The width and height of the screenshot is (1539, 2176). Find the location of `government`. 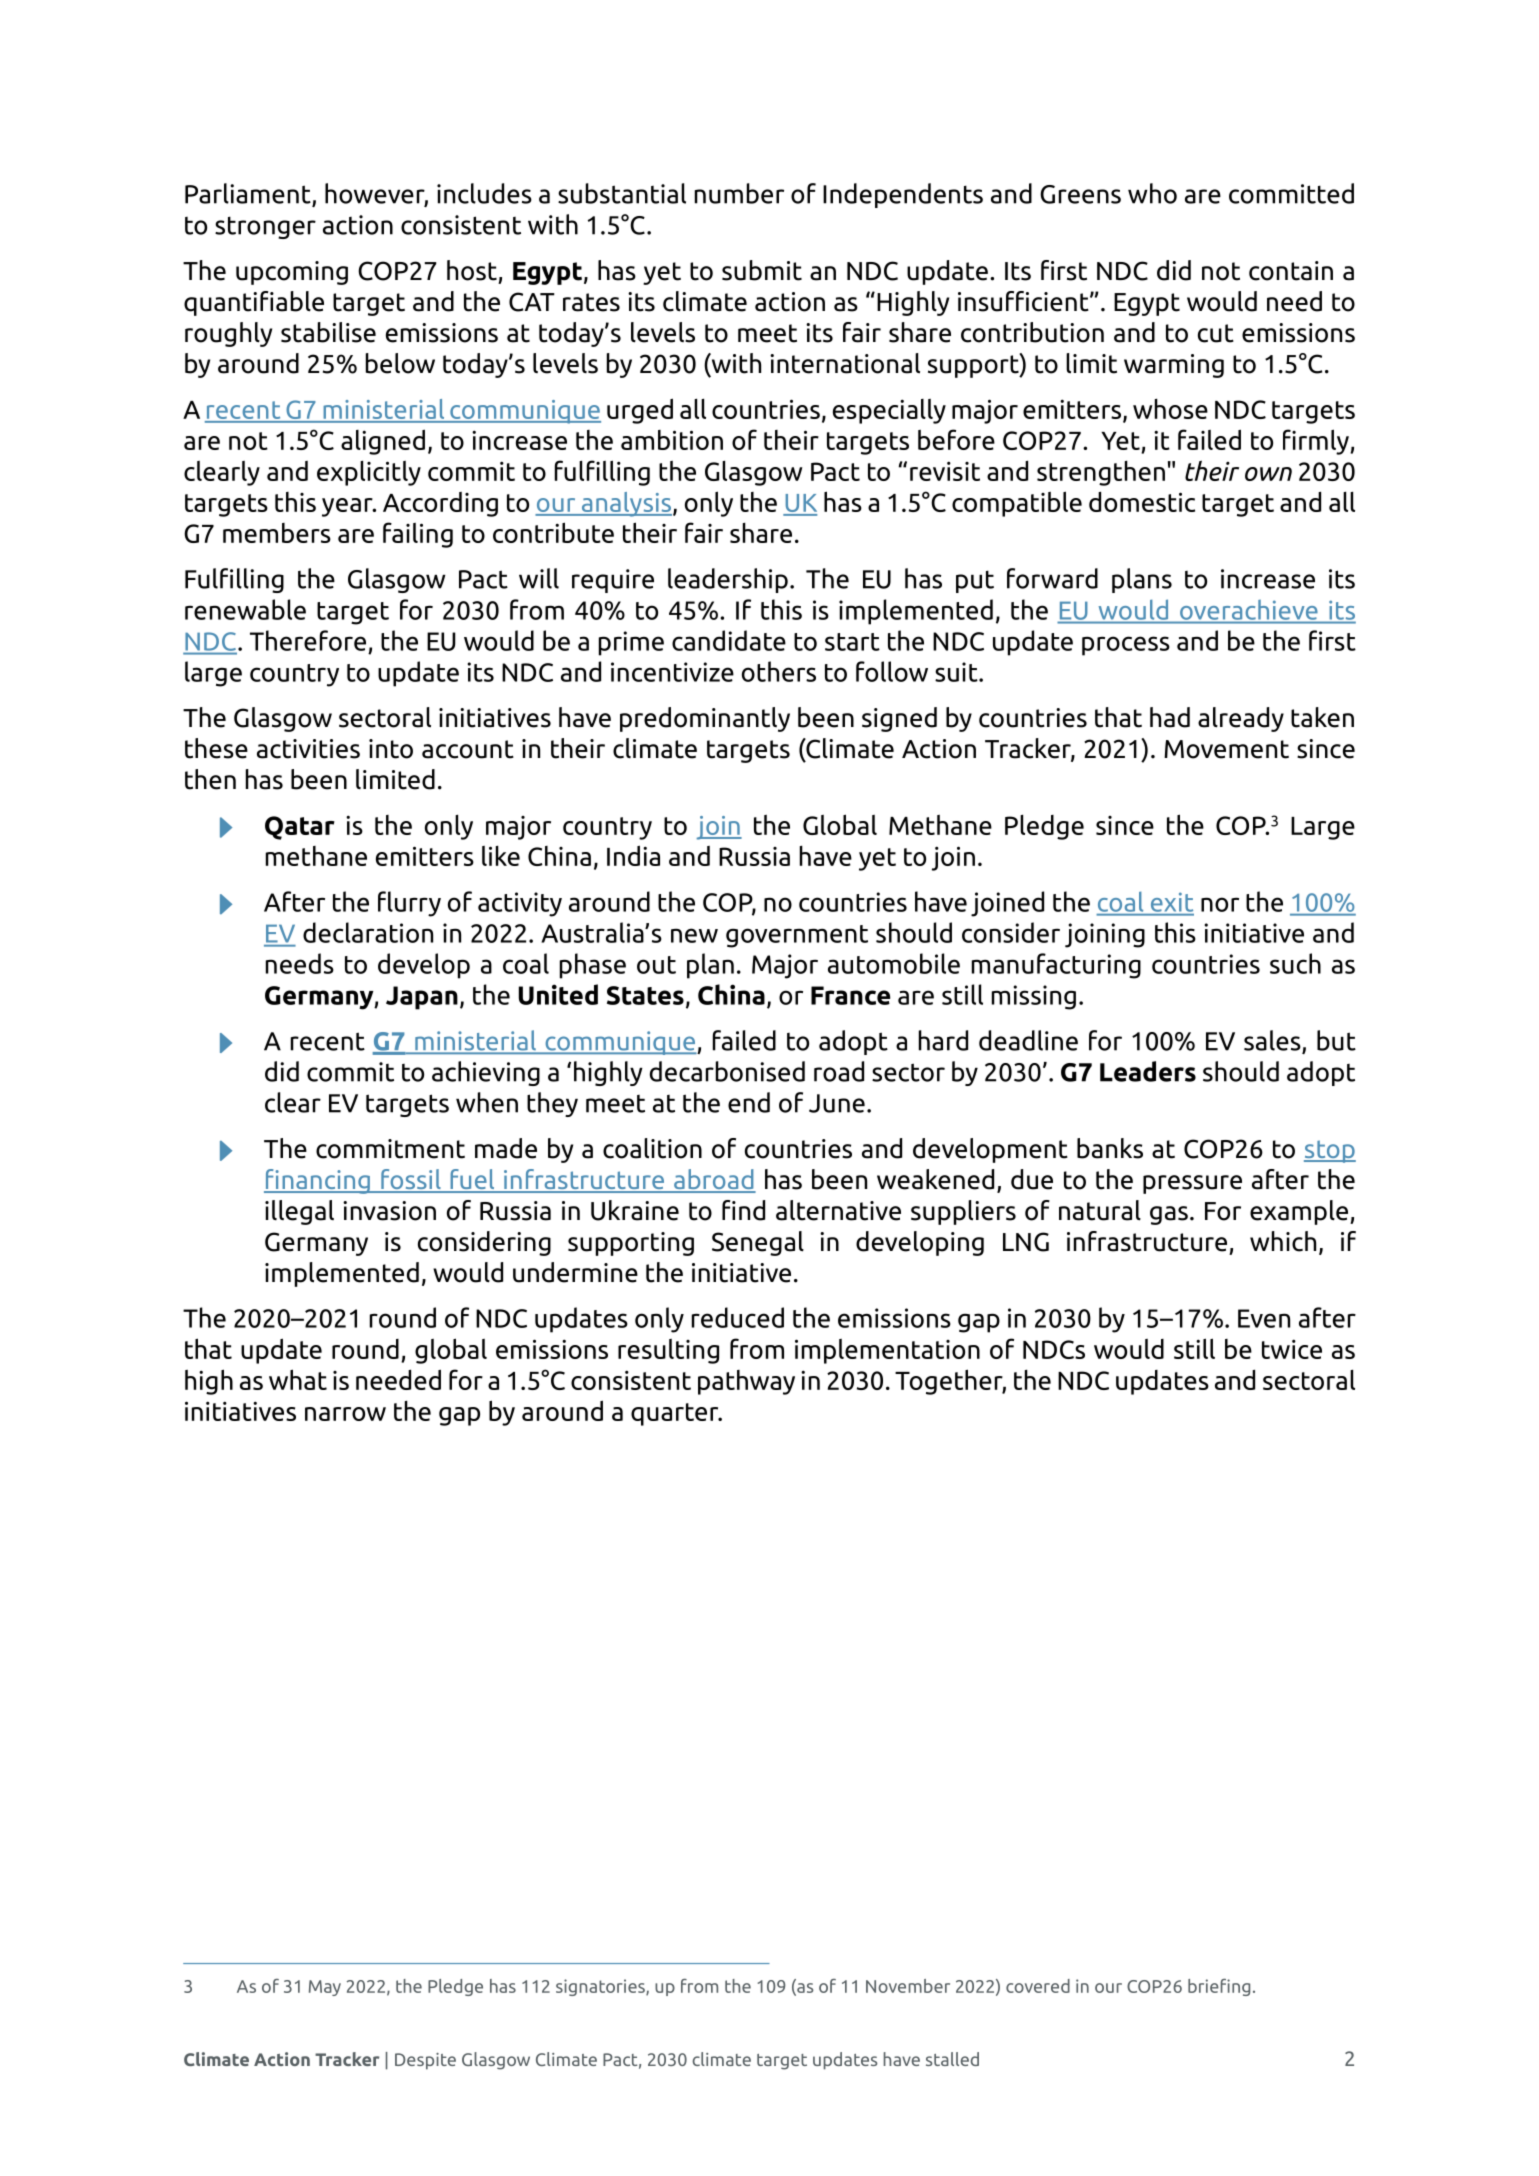

government is located at coordinates (797, 936).
